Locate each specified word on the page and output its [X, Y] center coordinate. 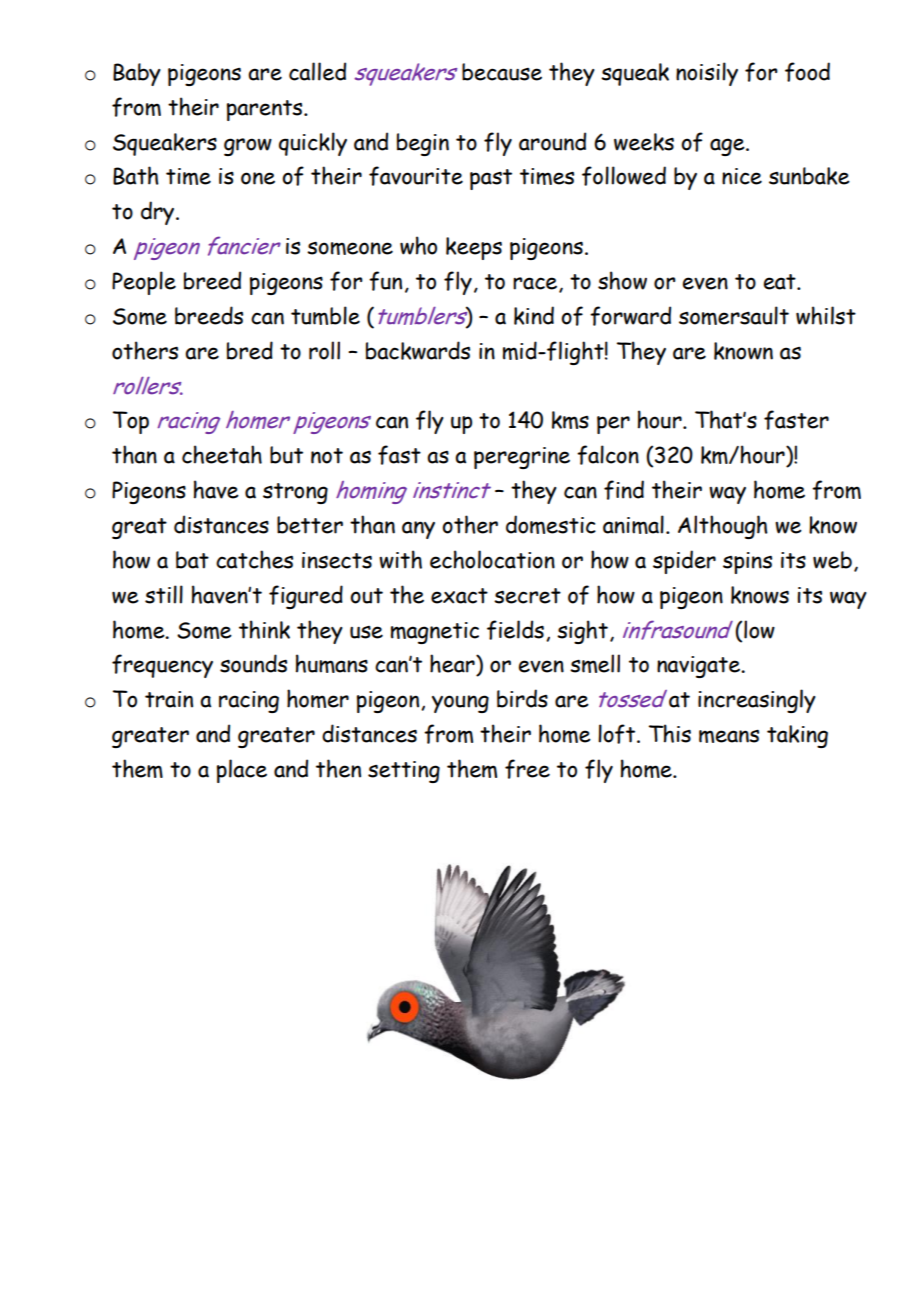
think [264, 629]
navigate [700, 667]
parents [266, 110]
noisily [707, 74]
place [242, 771]
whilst [826, 315]
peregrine [522, 458]
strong [295, 493]
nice [742, 176]
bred [250, 350]
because [502, 72]
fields [515, 630]
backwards [418, 350]
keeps [474, 248]
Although [723, 527]
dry [159, 213]
